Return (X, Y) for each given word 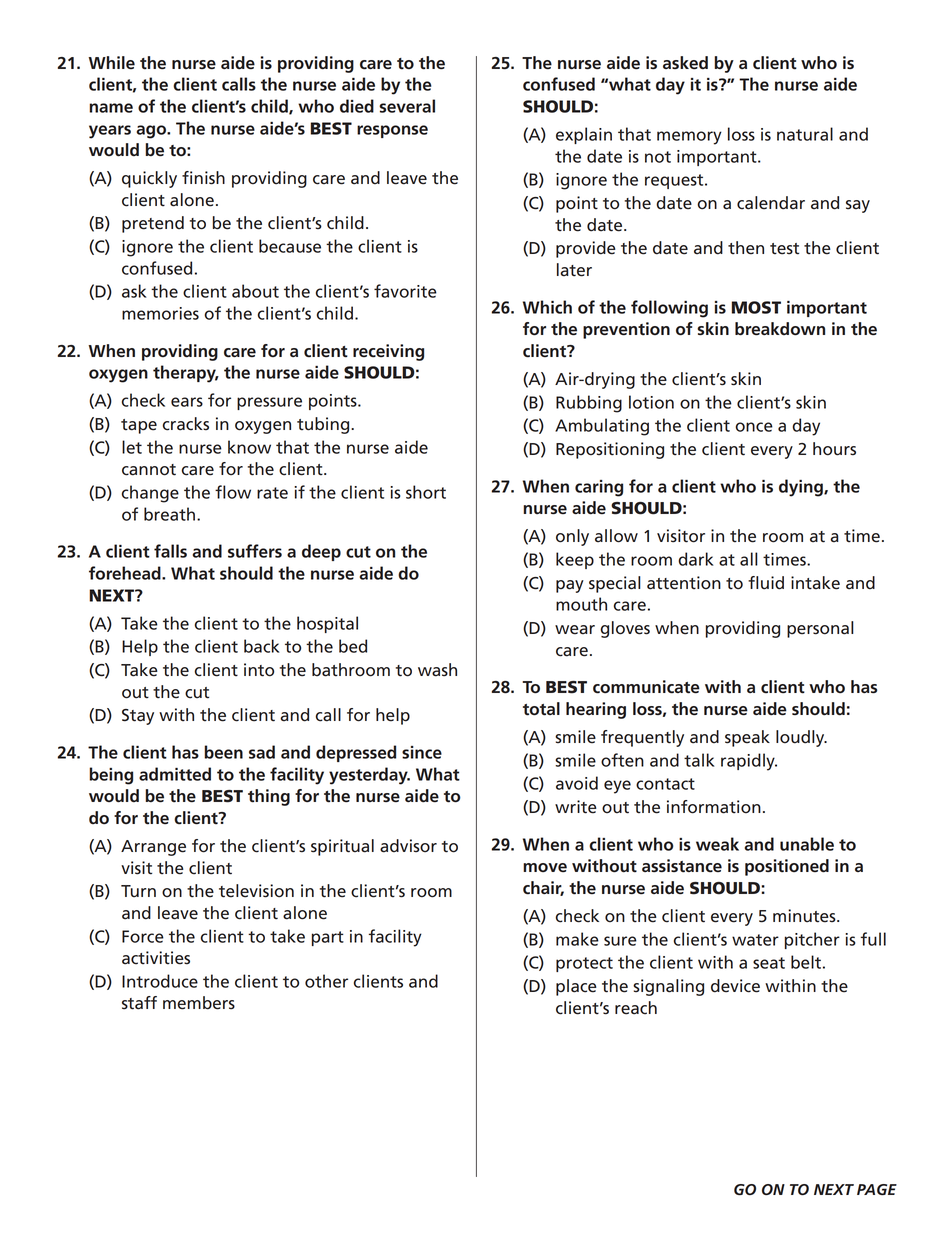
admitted (175, 774)
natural (805, 134)
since (422, 752)
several (407, 106)
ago (152, 132)
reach (636, 1008)
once (754, 427)
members (199, 1003)
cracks (186, 424)
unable (807, 844)
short (426, 492)
